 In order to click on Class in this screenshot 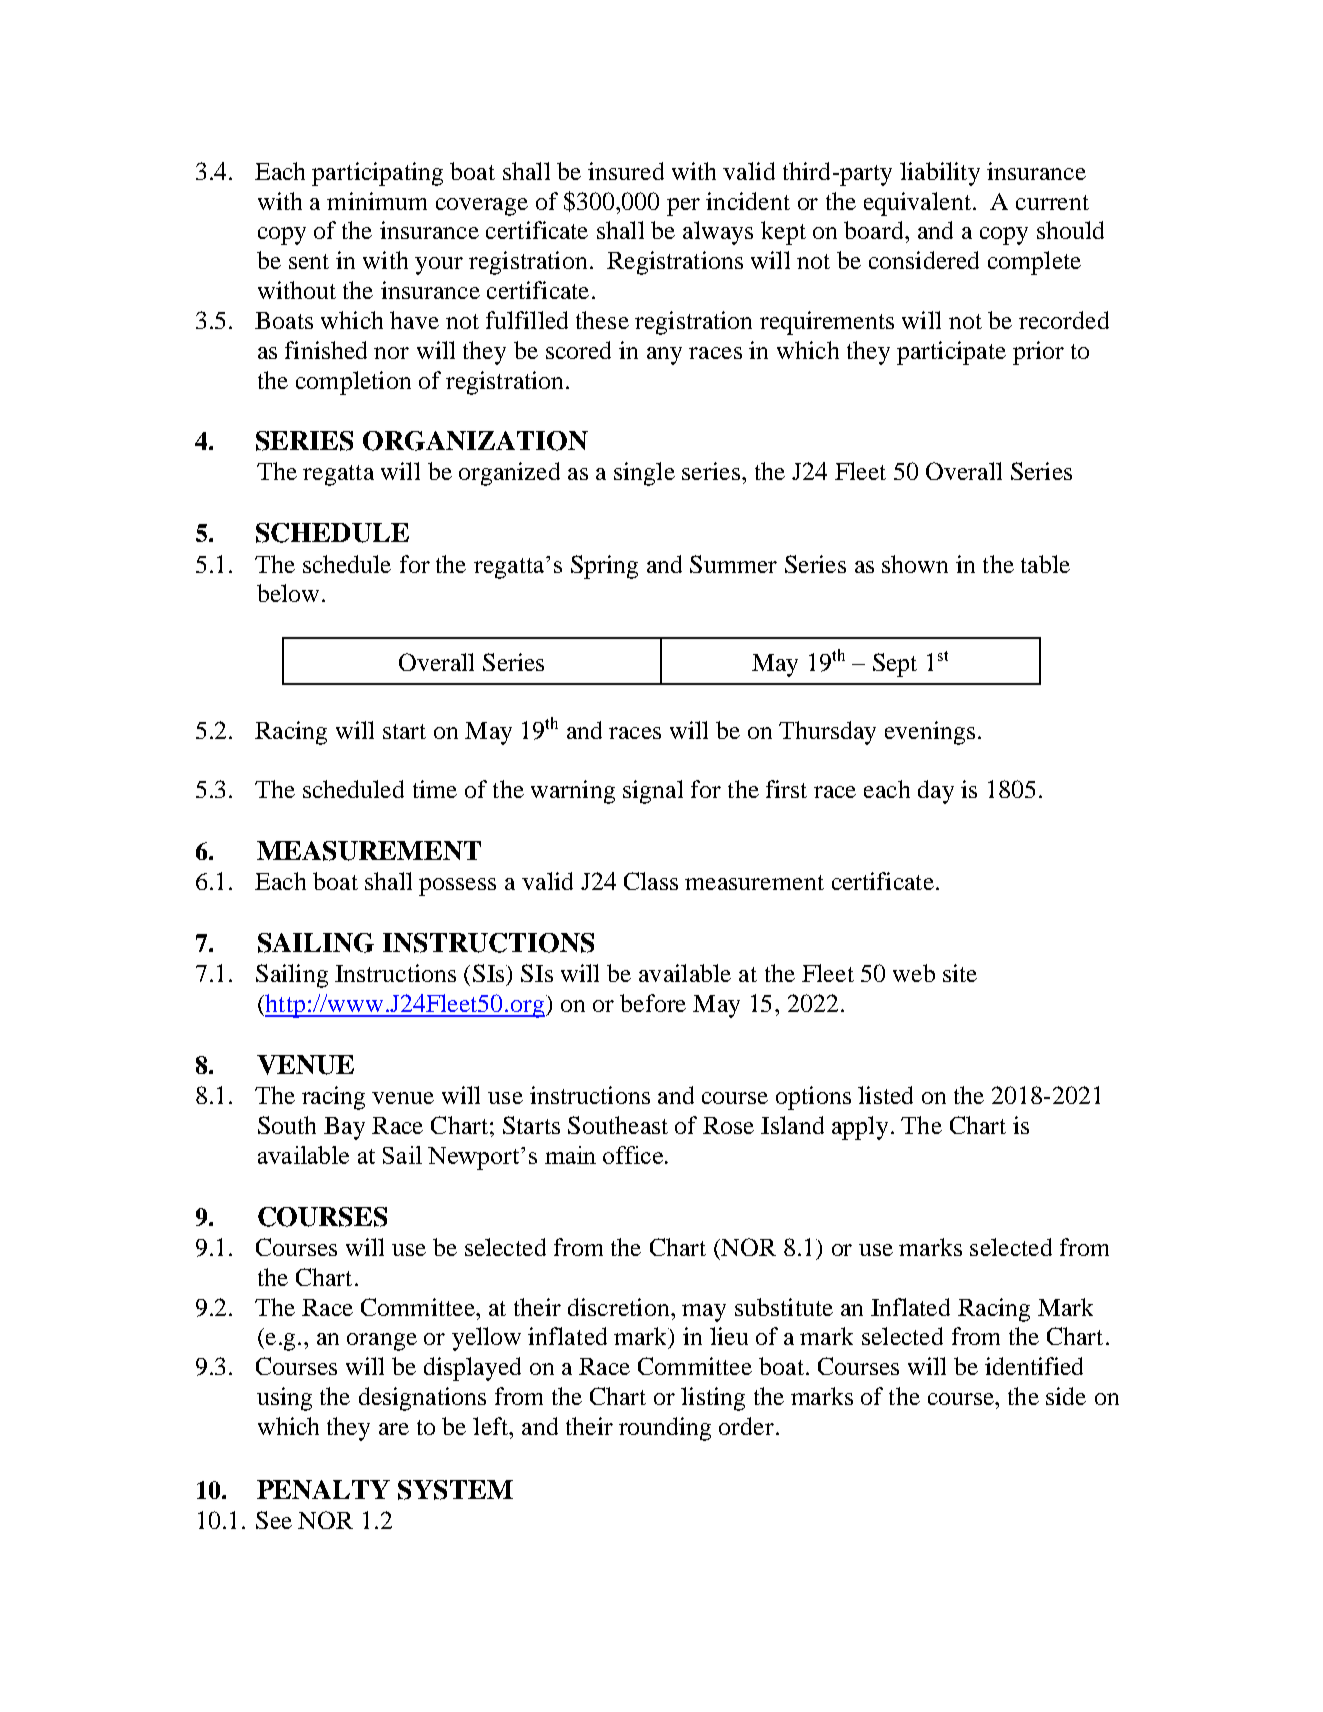, I will do `click(651, 881)`.
